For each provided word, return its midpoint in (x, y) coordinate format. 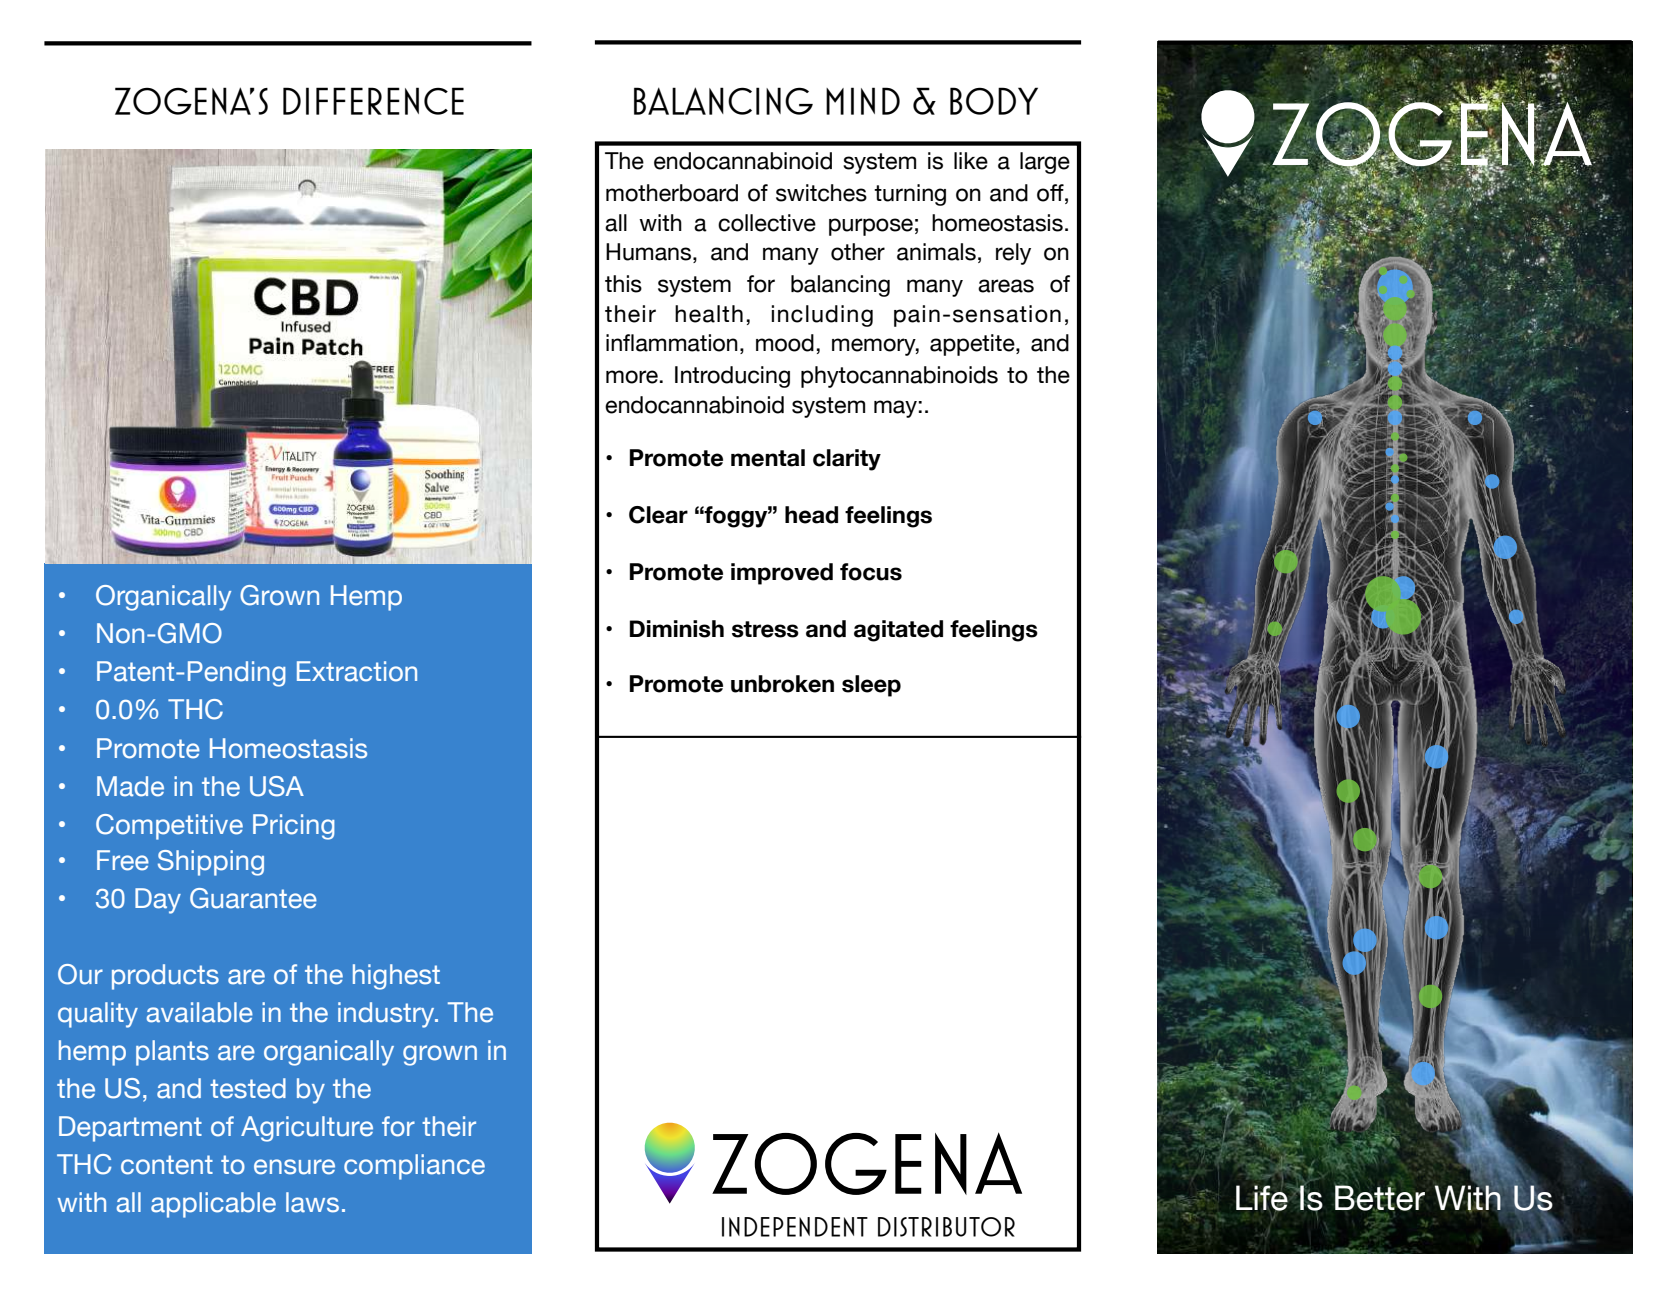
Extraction (357, 671)
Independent (795, 1227)
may (895, 409)
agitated (898, 631)
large (1045, 163)
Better (1380, 1197)
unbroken (782, 684)
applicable (213, 1205)
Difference (373, 101)
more (632, 377)
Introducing (732, 377)
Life (1262, 1198)
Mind (863, 101)
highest (396, 977)
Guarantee (253, 898)
